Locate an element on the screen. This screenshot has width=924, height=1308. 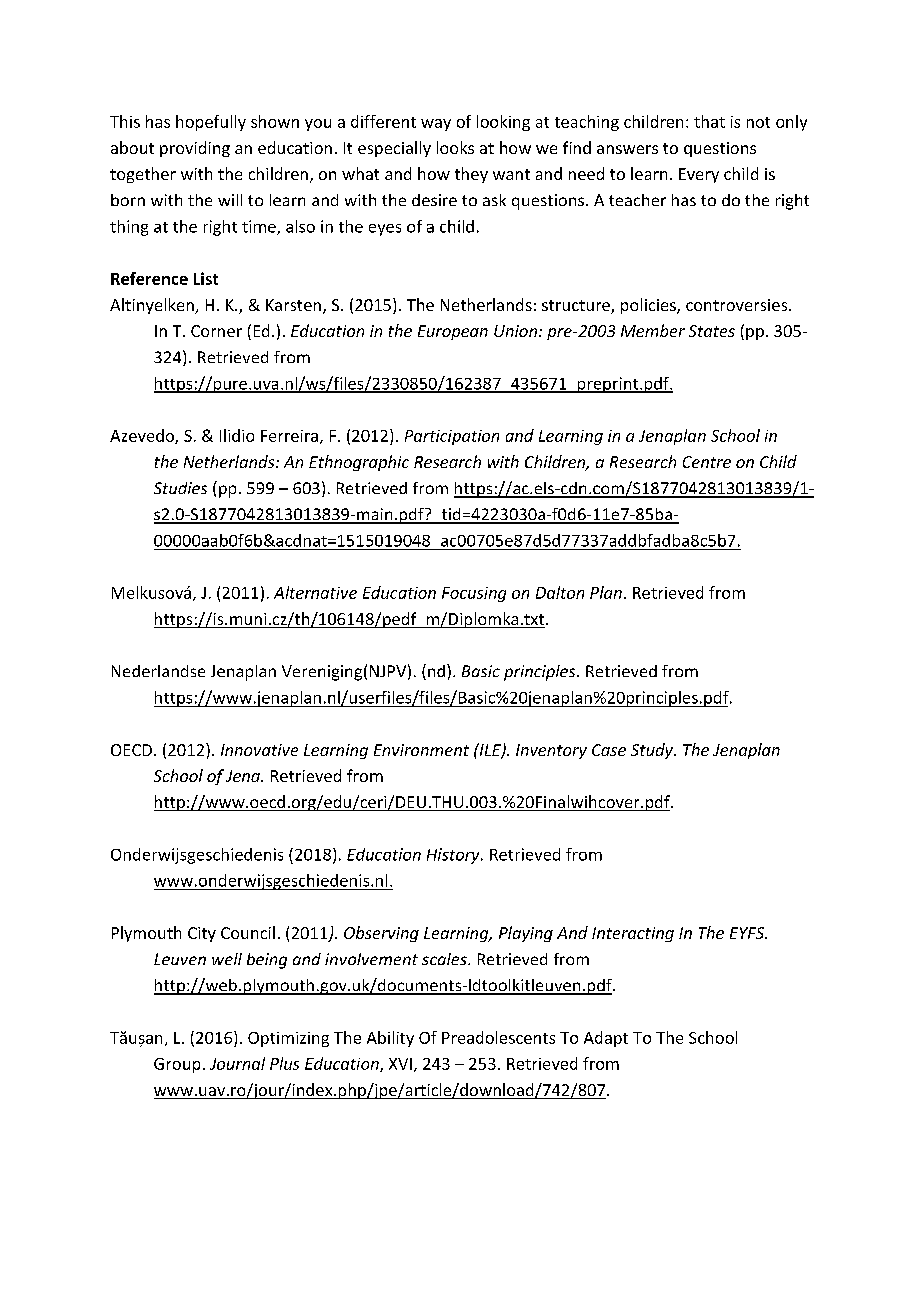
Dalton is located at coordinates (560, 592).
